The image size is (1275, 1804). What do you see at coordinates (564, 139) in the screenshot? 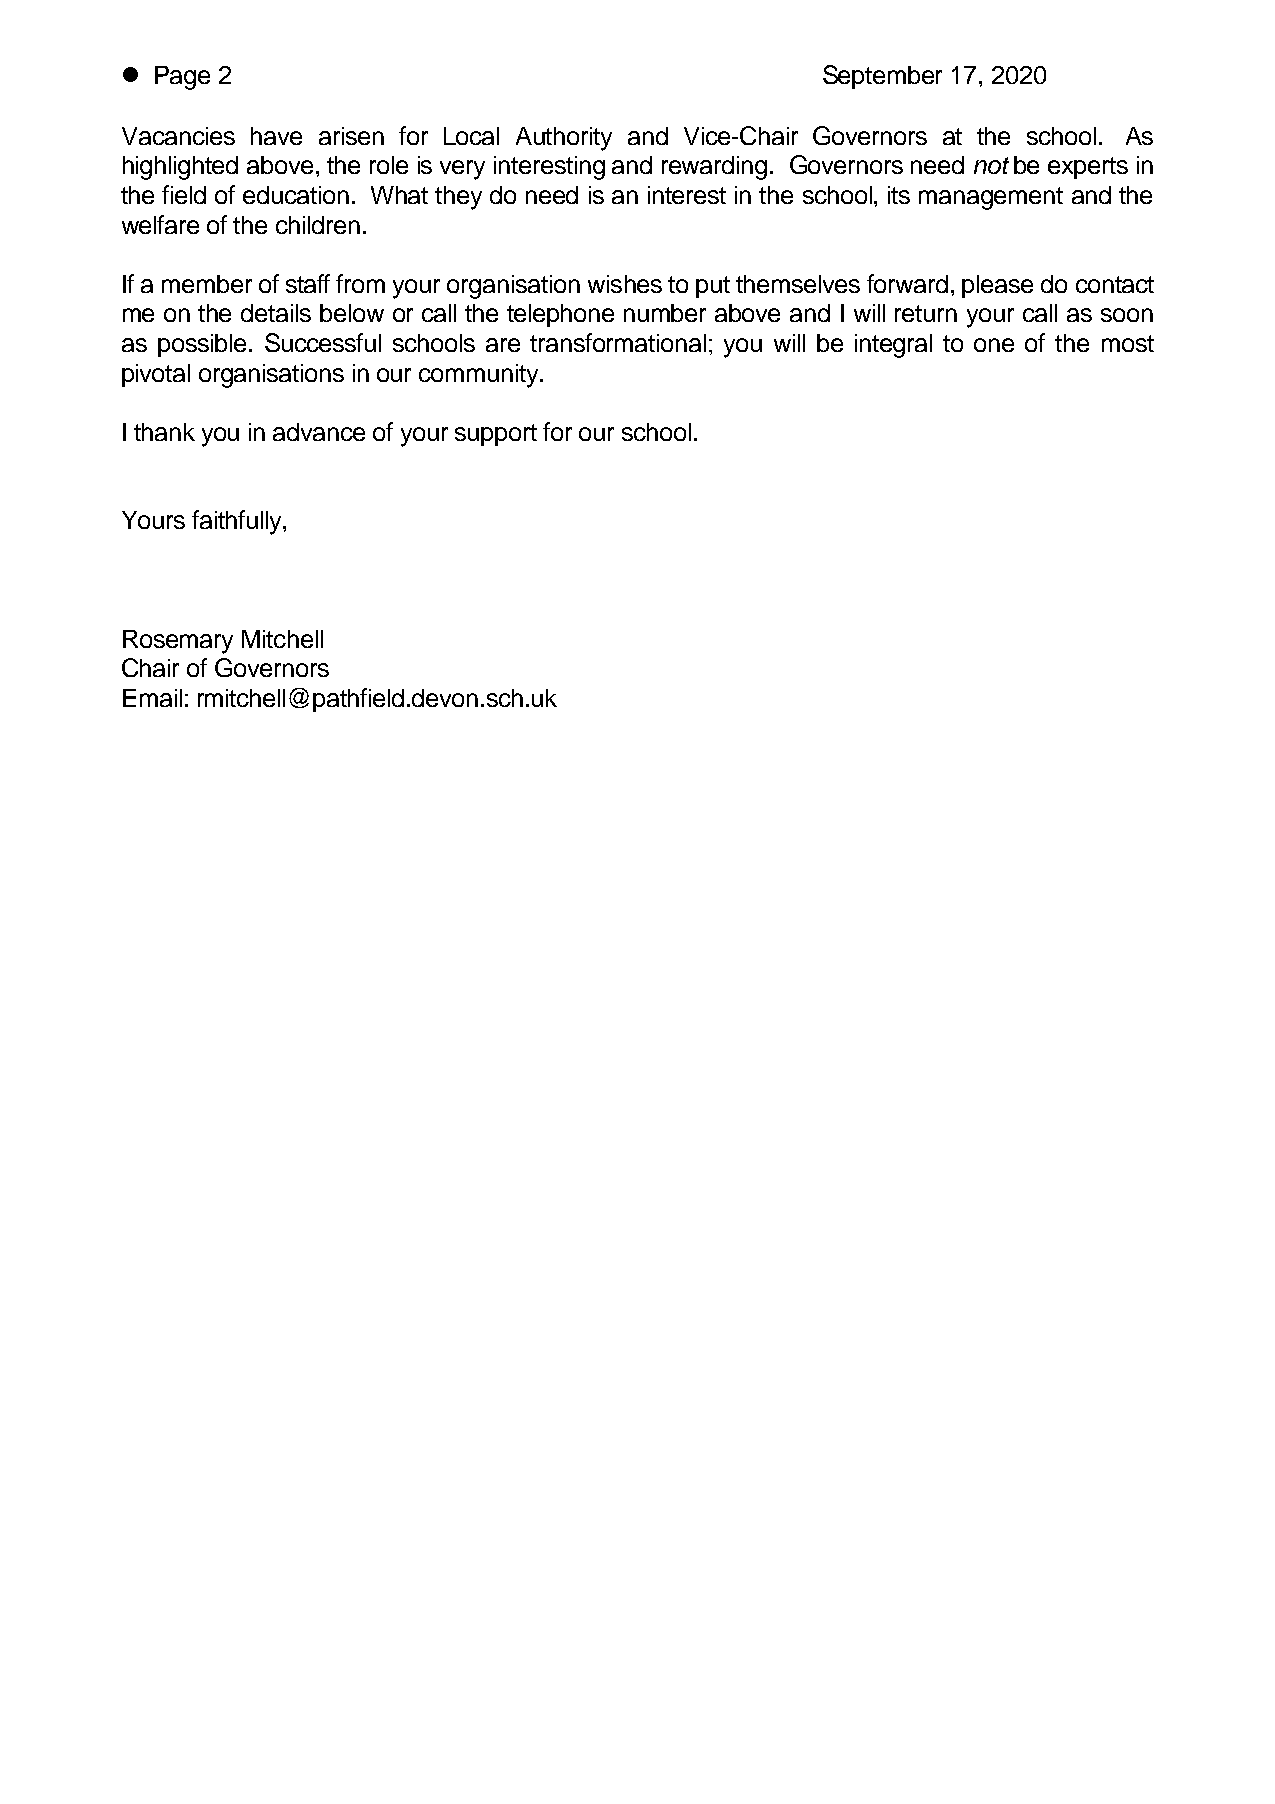
I see `Authority` at bounding box center [564, 139].
